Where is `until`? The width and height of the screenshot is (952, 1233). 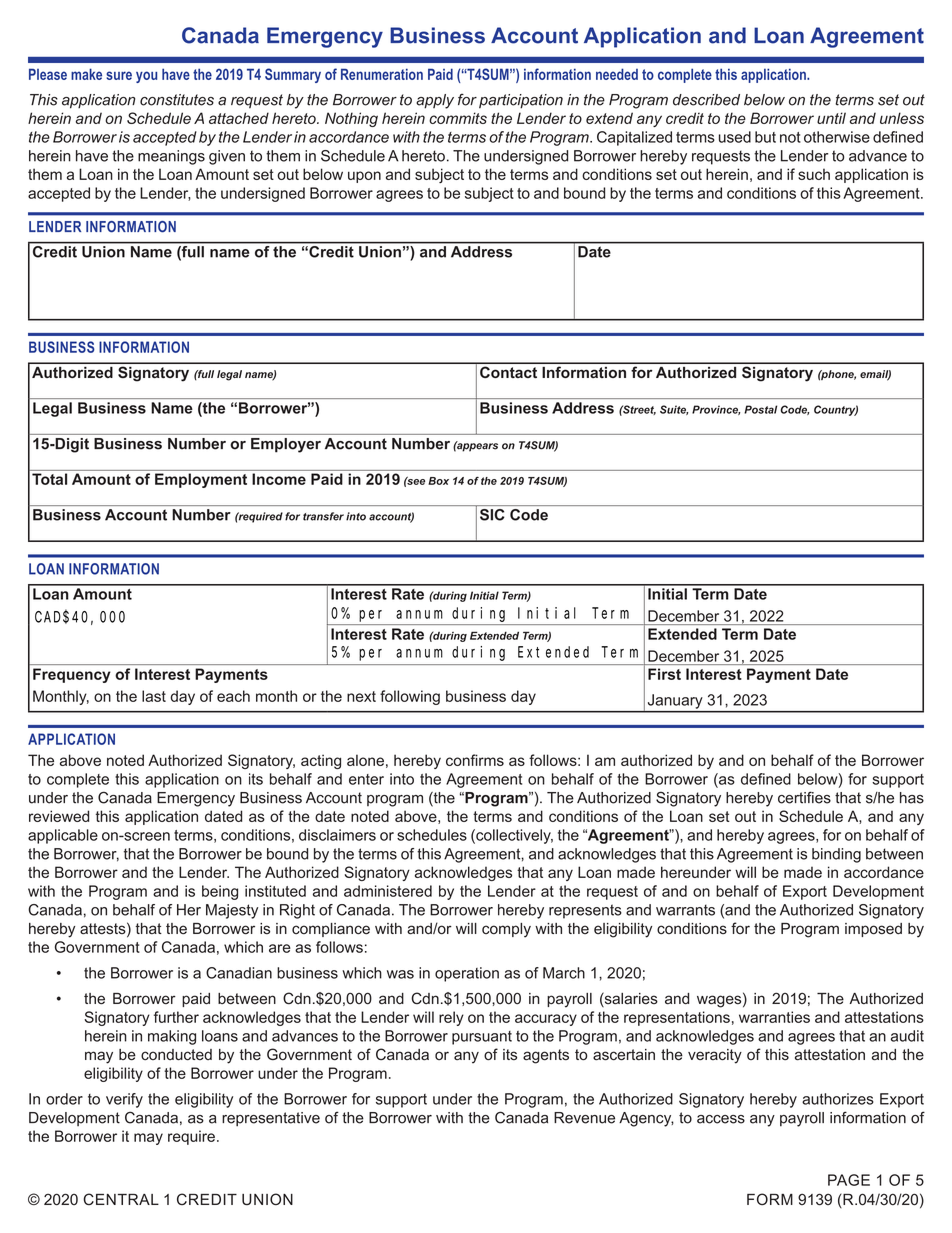
until is located at coordinates (831, 118).
